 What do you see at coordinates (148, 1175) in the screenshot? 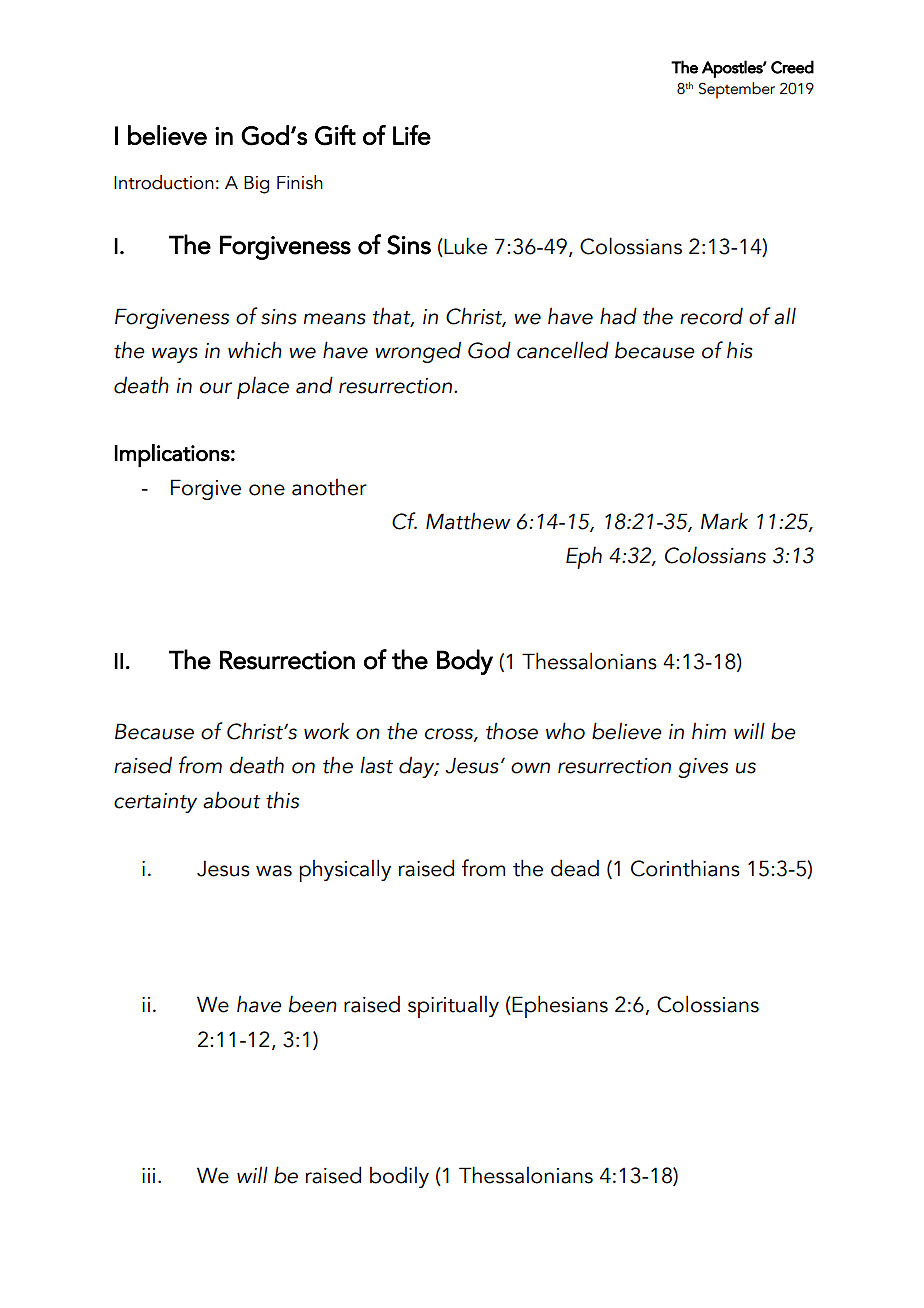
I see `iii` at bounding box center [148, 1175].
